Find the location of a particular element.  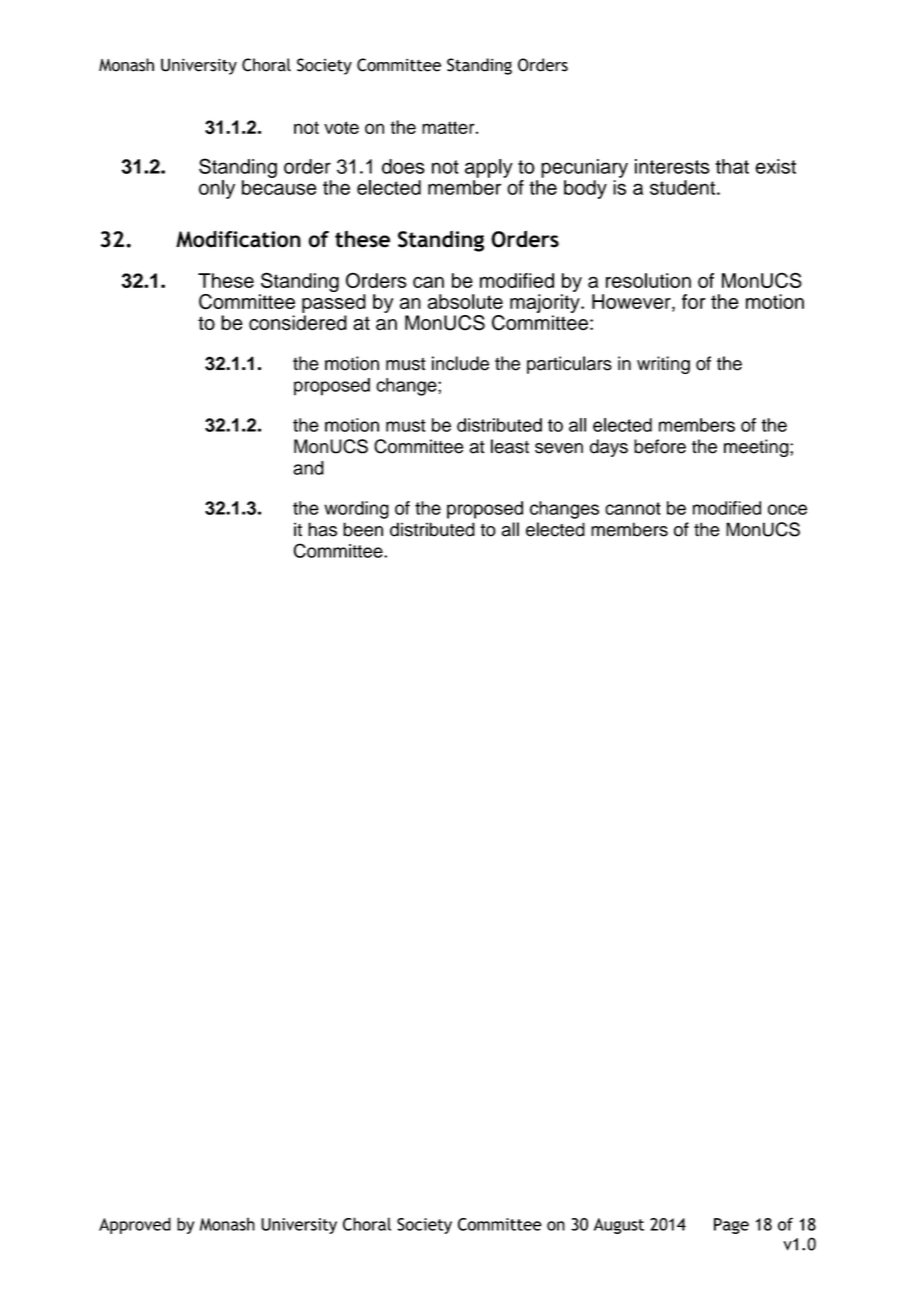

apply is located at coordinates (489, 168).
